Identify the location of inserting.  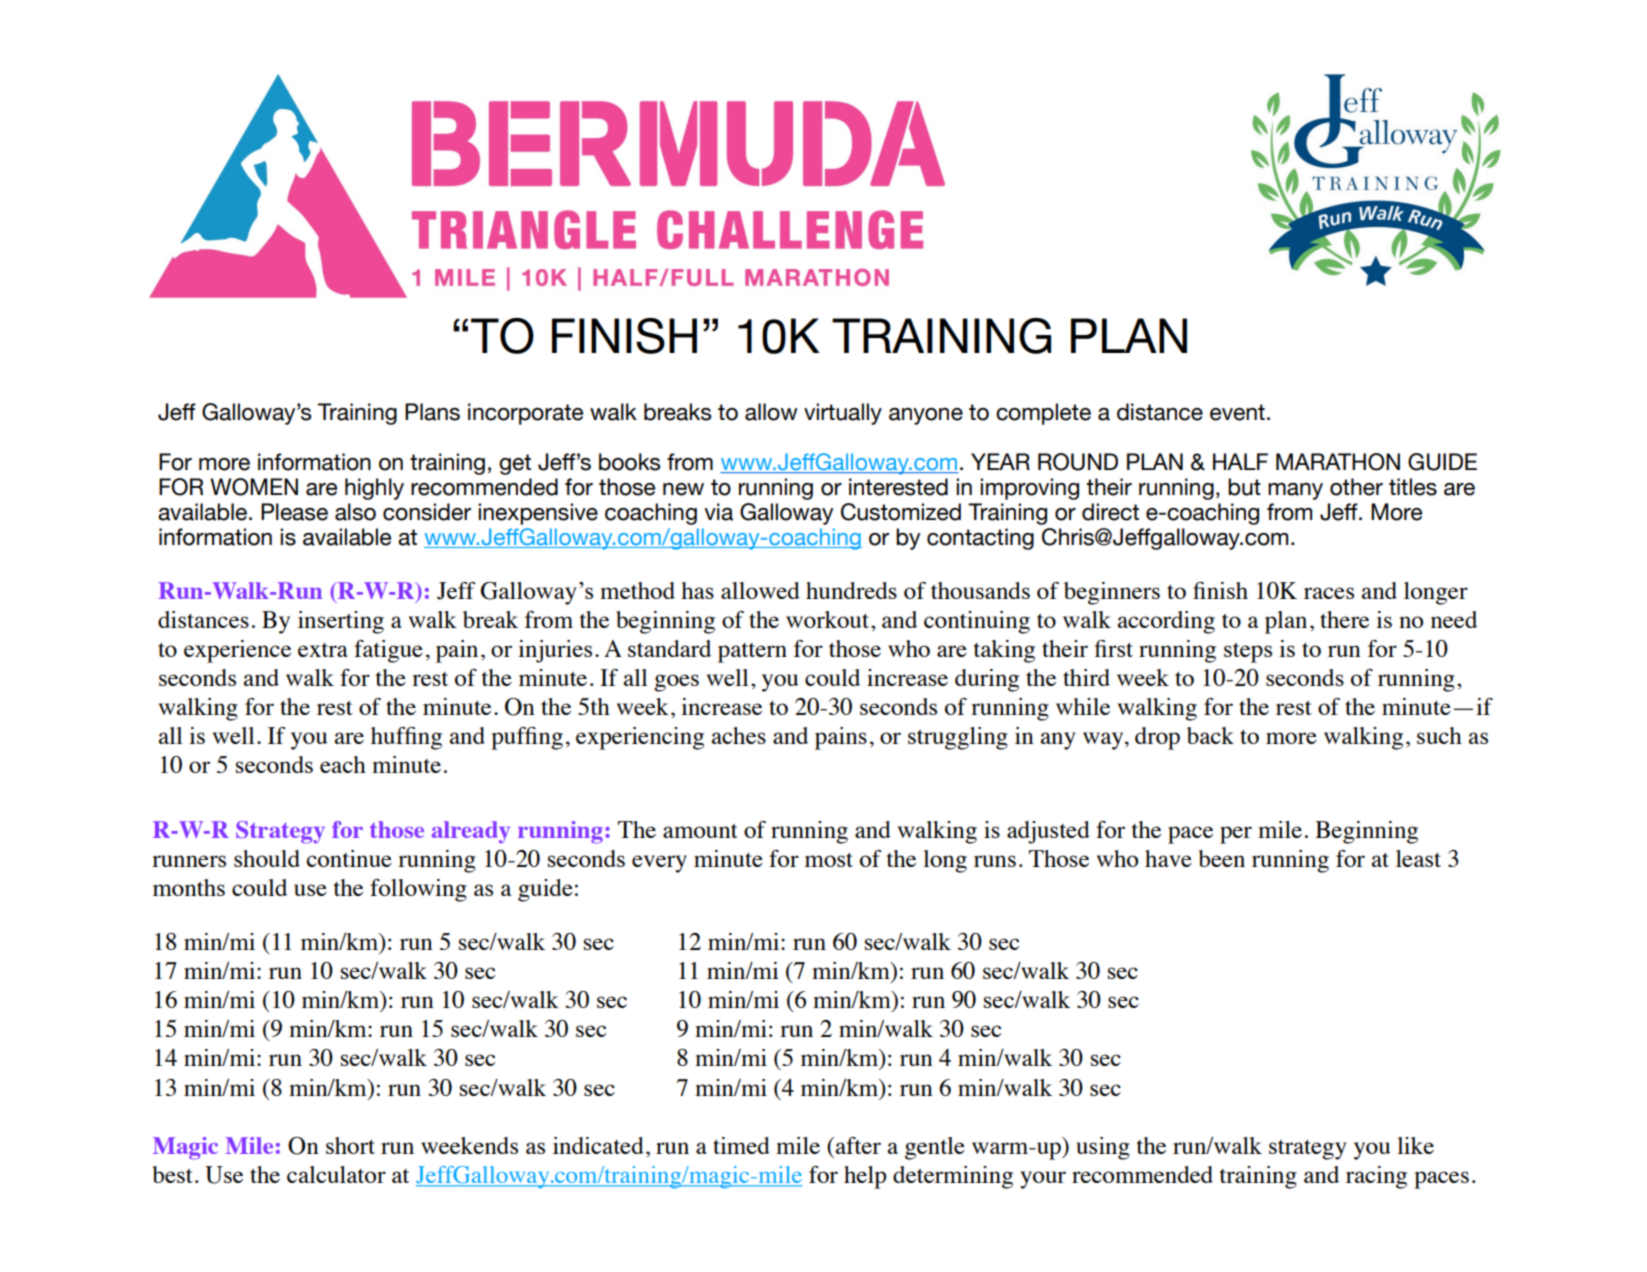
(341, 622).
